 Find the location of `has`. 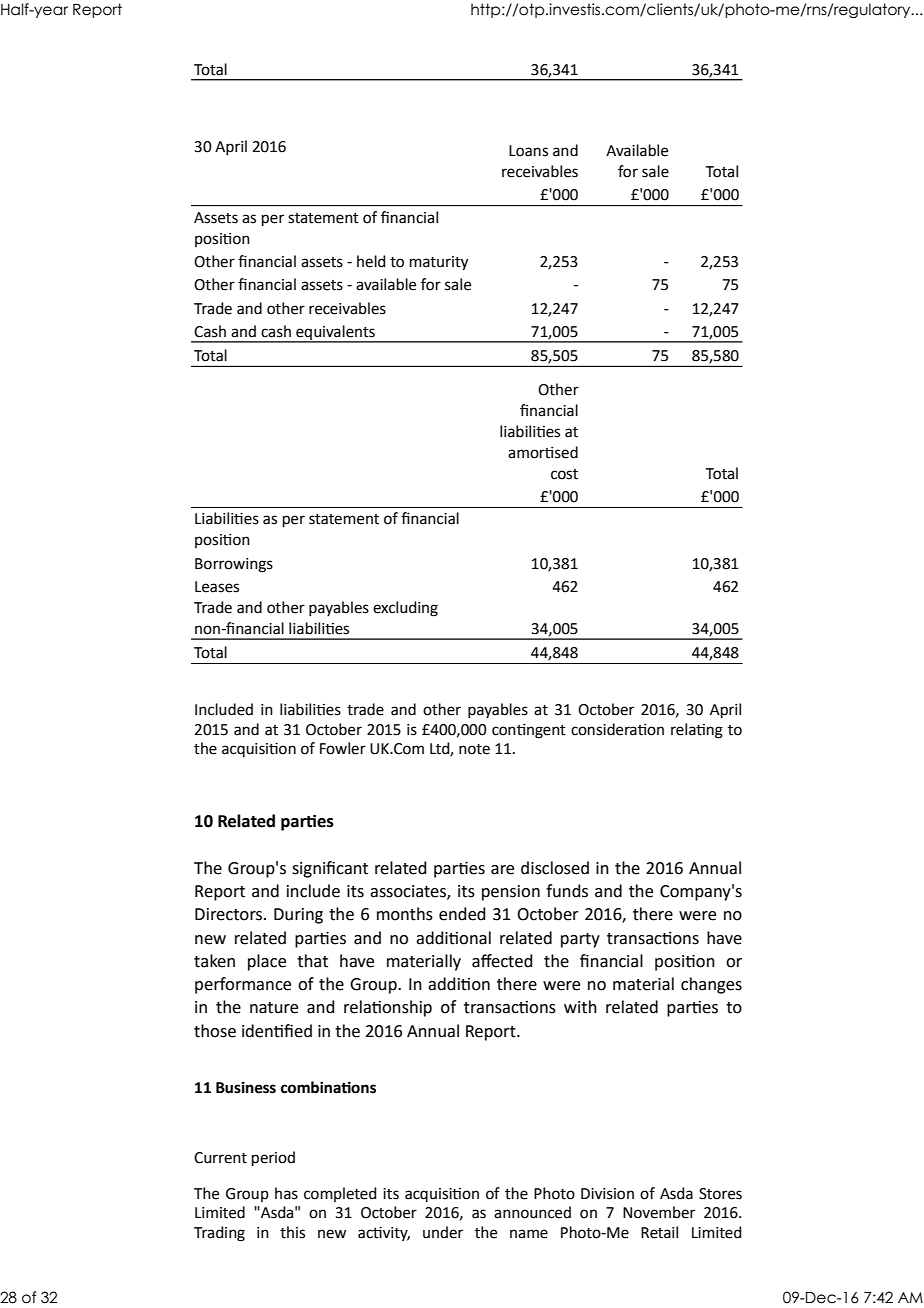

has is located at coordinates (286, 1193).
